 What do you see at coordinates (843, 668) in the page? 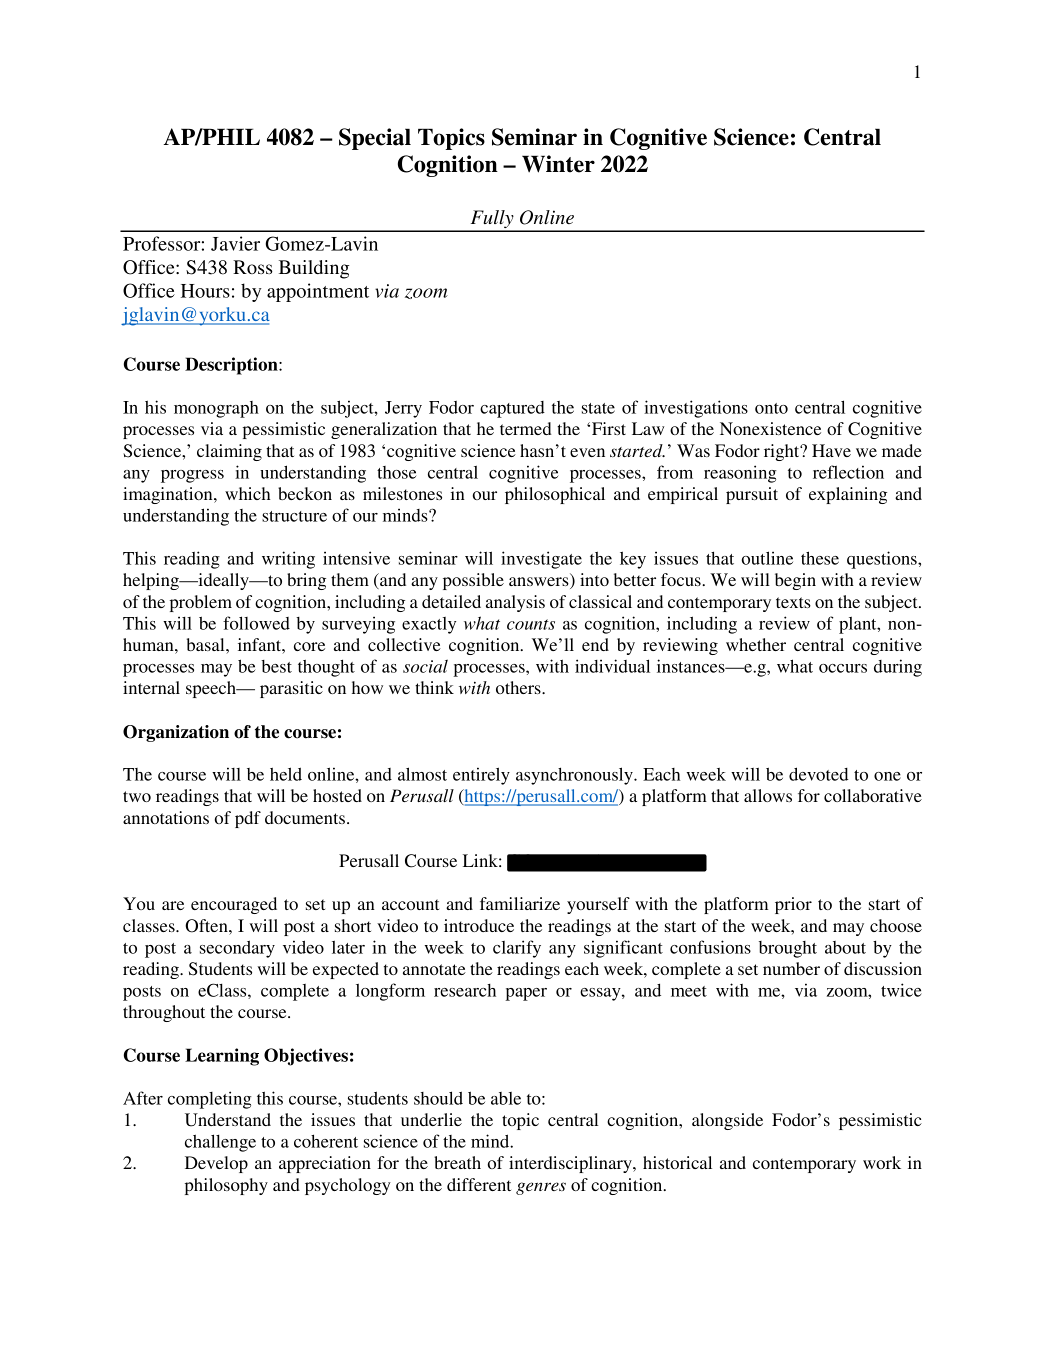
I see `occurs` at bounding box center [843, 668].
